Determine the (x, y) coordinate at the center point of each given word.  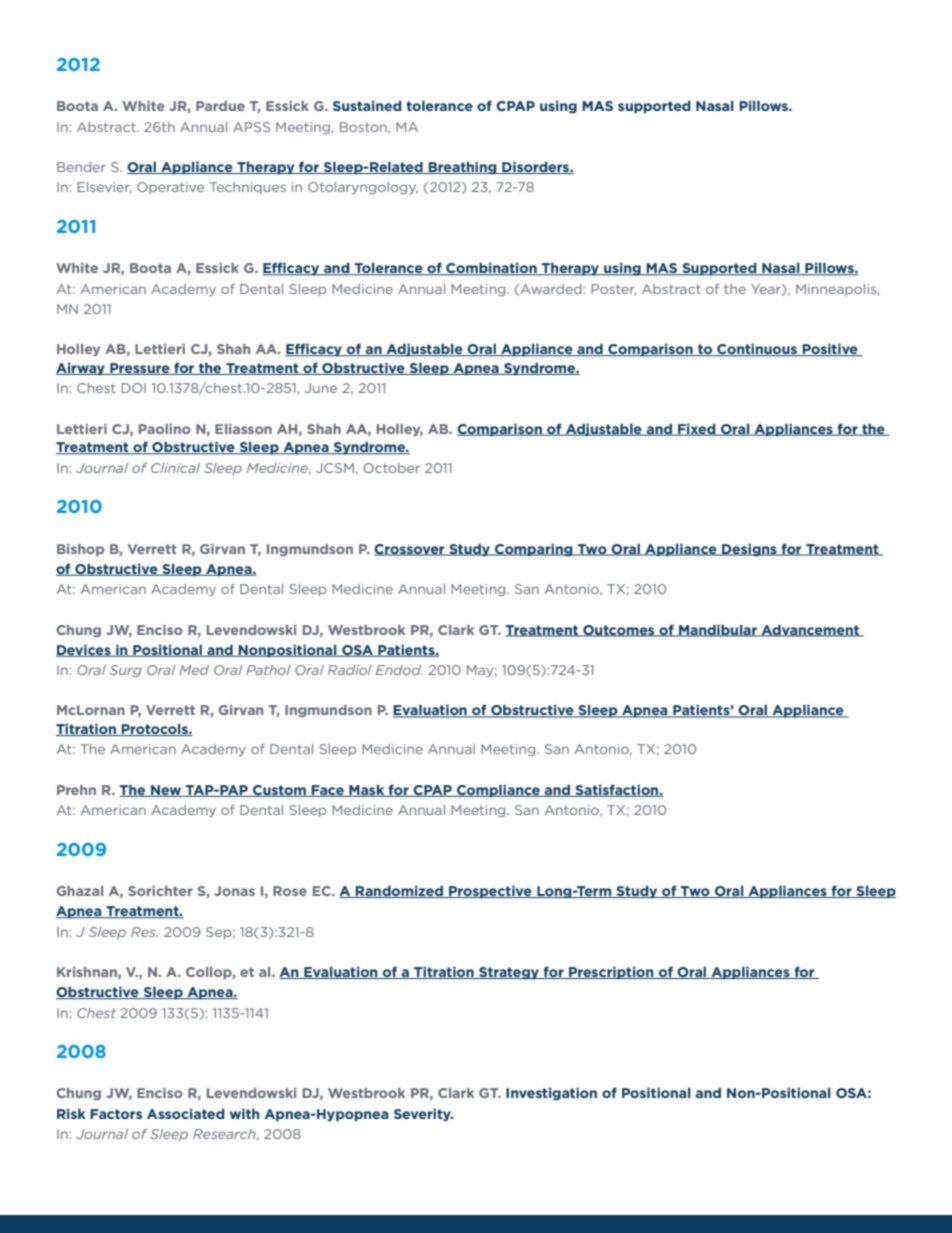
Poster (613, 290)
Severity (424, 1115)
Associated (186, 1113)
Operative (170, 188)
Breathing (463, 168)
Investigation (551, 1094)
